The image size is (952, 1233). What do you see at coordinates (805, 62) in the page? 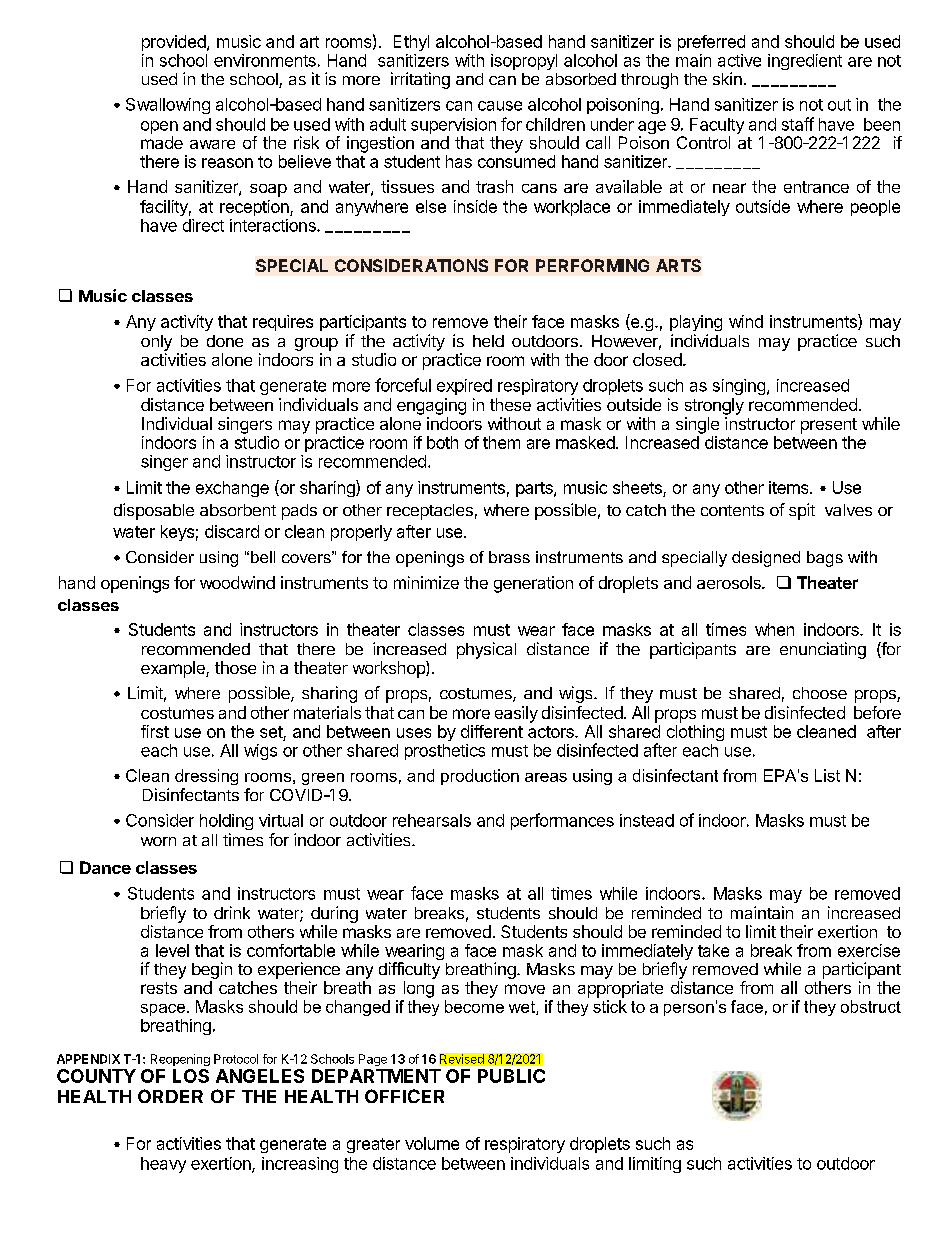
I see `ingredient` at bounding box center [805, 62].
